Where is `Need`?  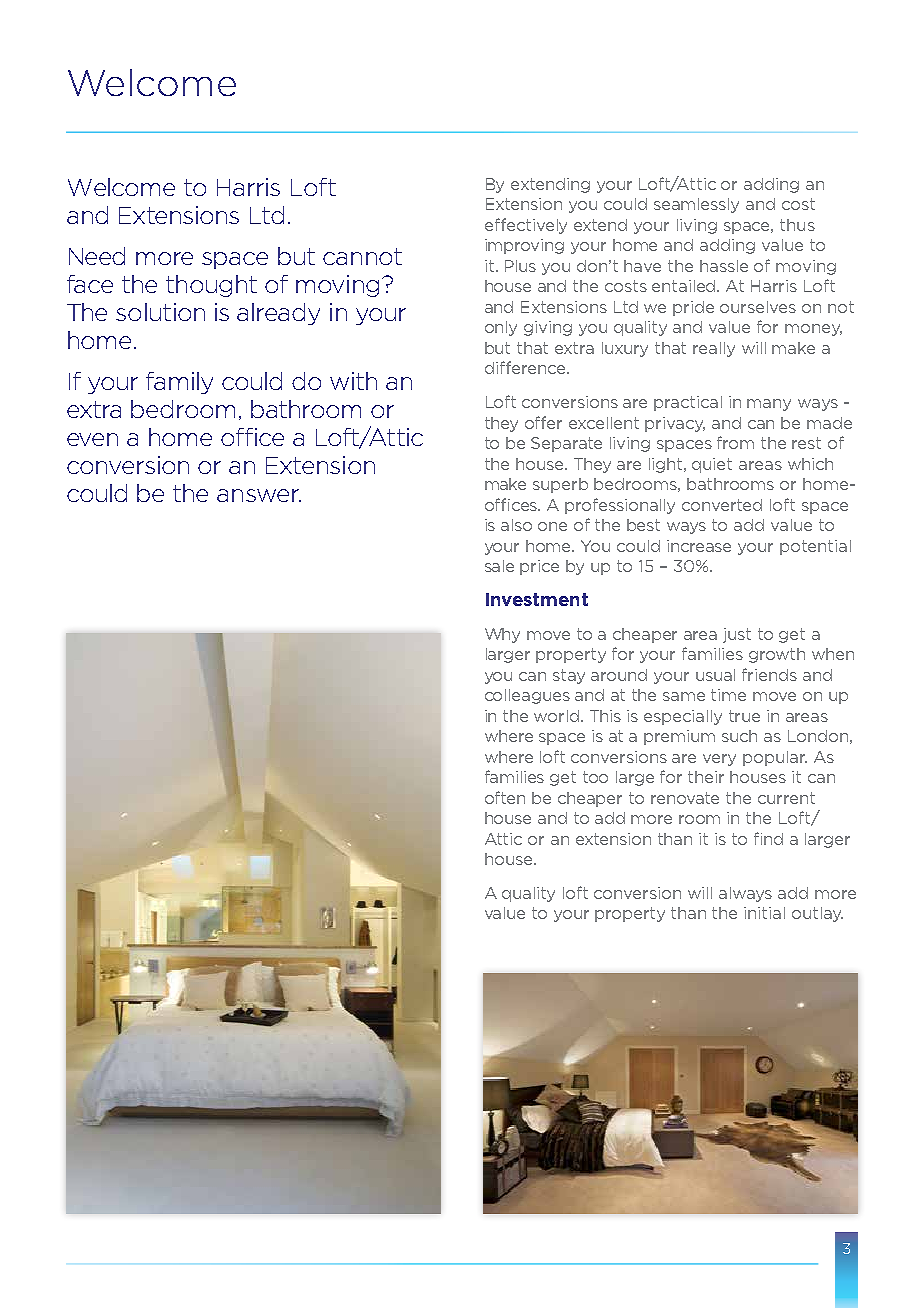
Need is located at coordinates (97, 256).
